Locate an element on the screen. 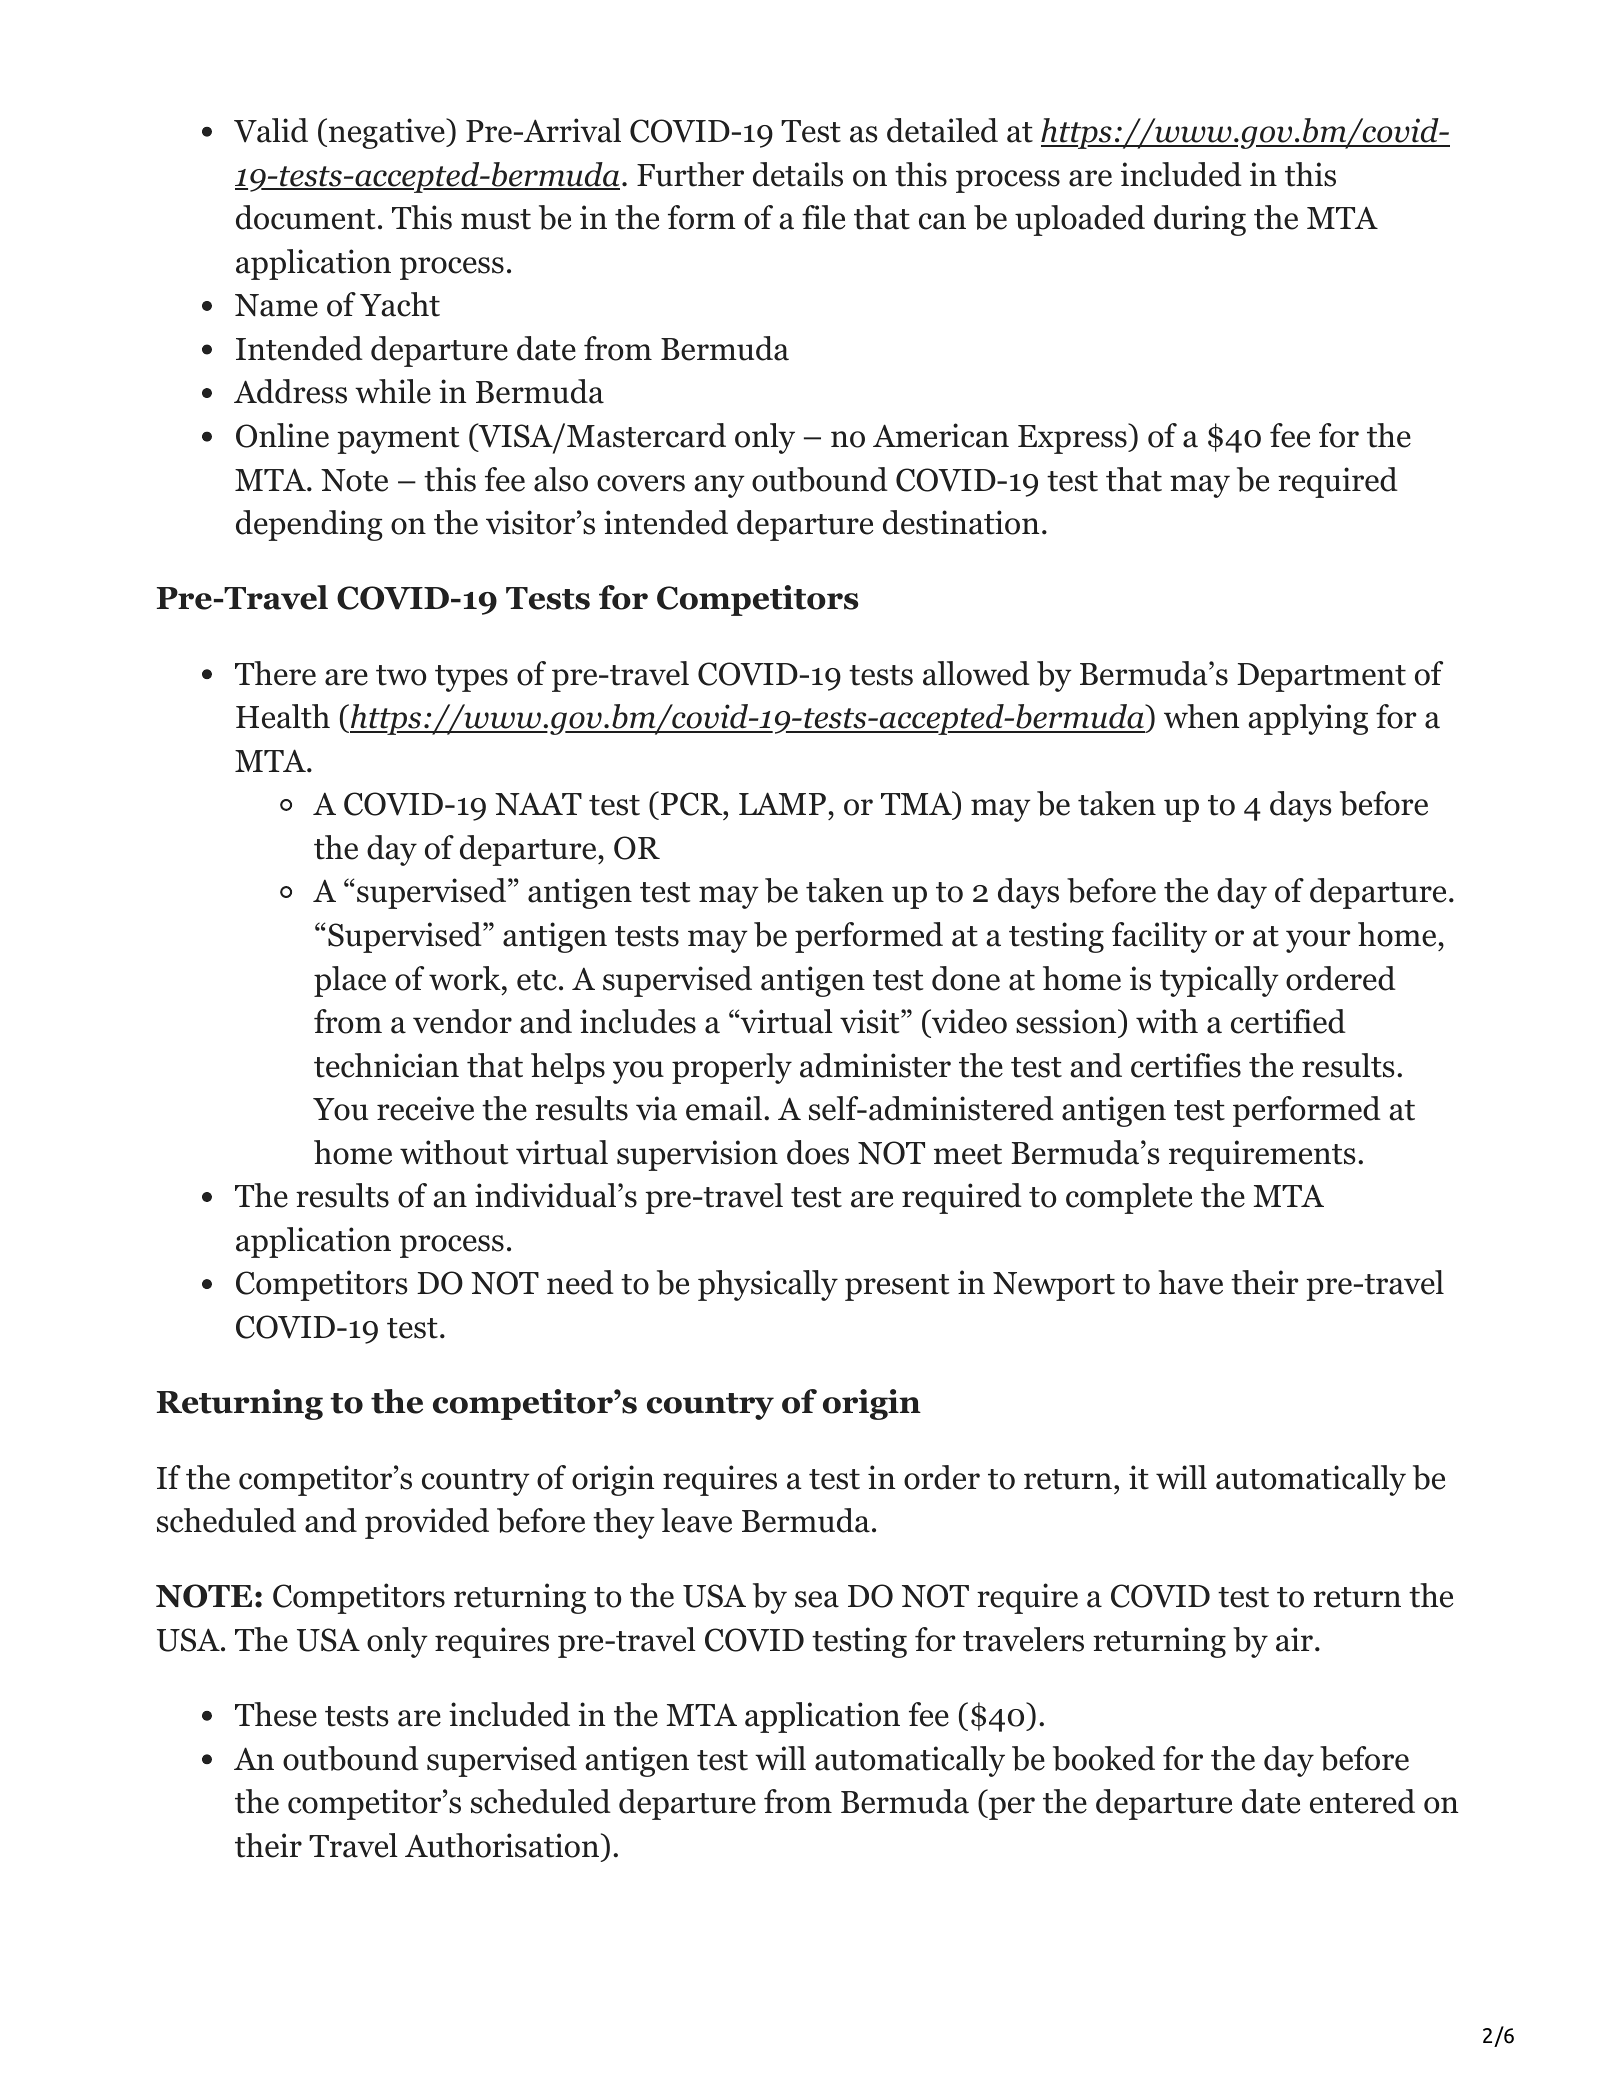 This screenshot has width=1616, height=2091. details is located at coordinates (798, 174).
